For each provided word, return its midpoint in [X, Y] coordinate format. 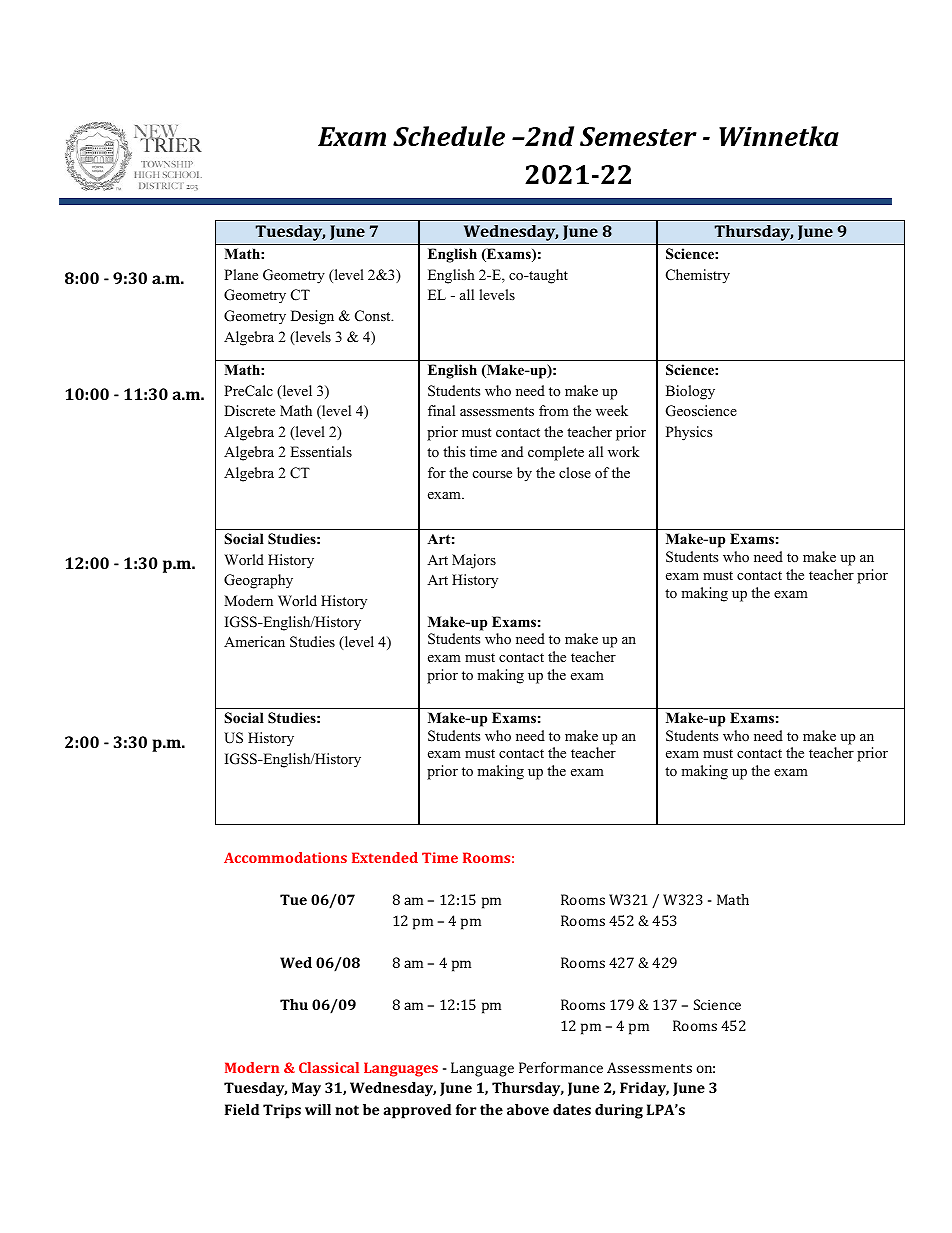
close [575, 472]
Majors [474, 561]
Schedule [449, 136]
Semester [638, 137]
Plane [241, 274]
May [306, 1089]
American [254, 641]
